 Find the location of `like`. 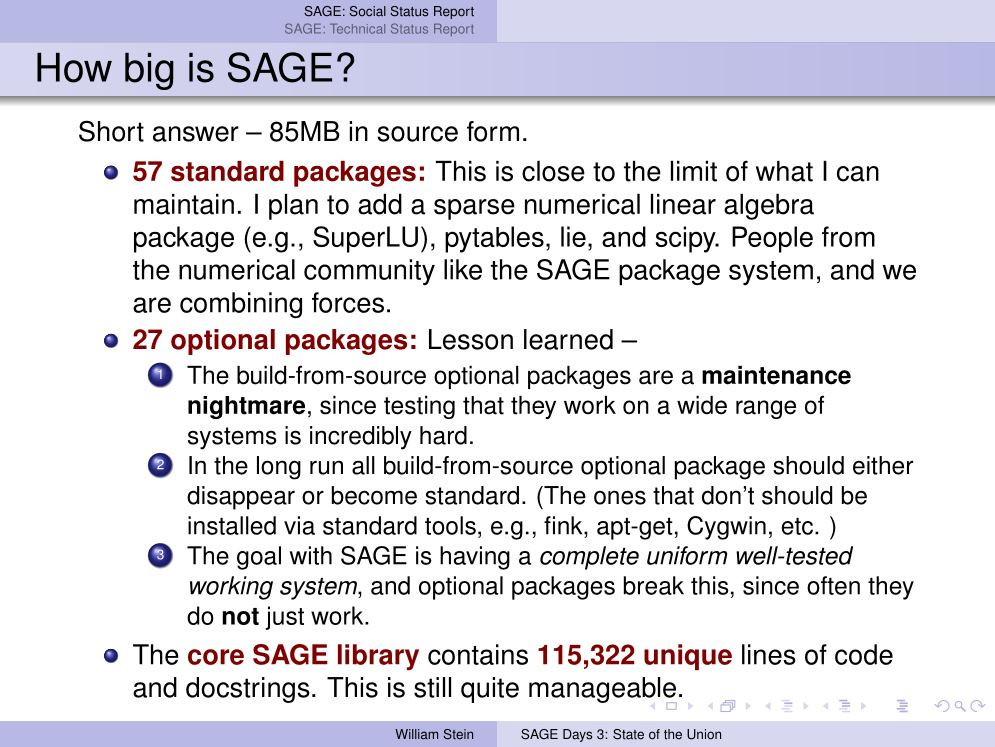

like is located at coordinates (463, 269).
